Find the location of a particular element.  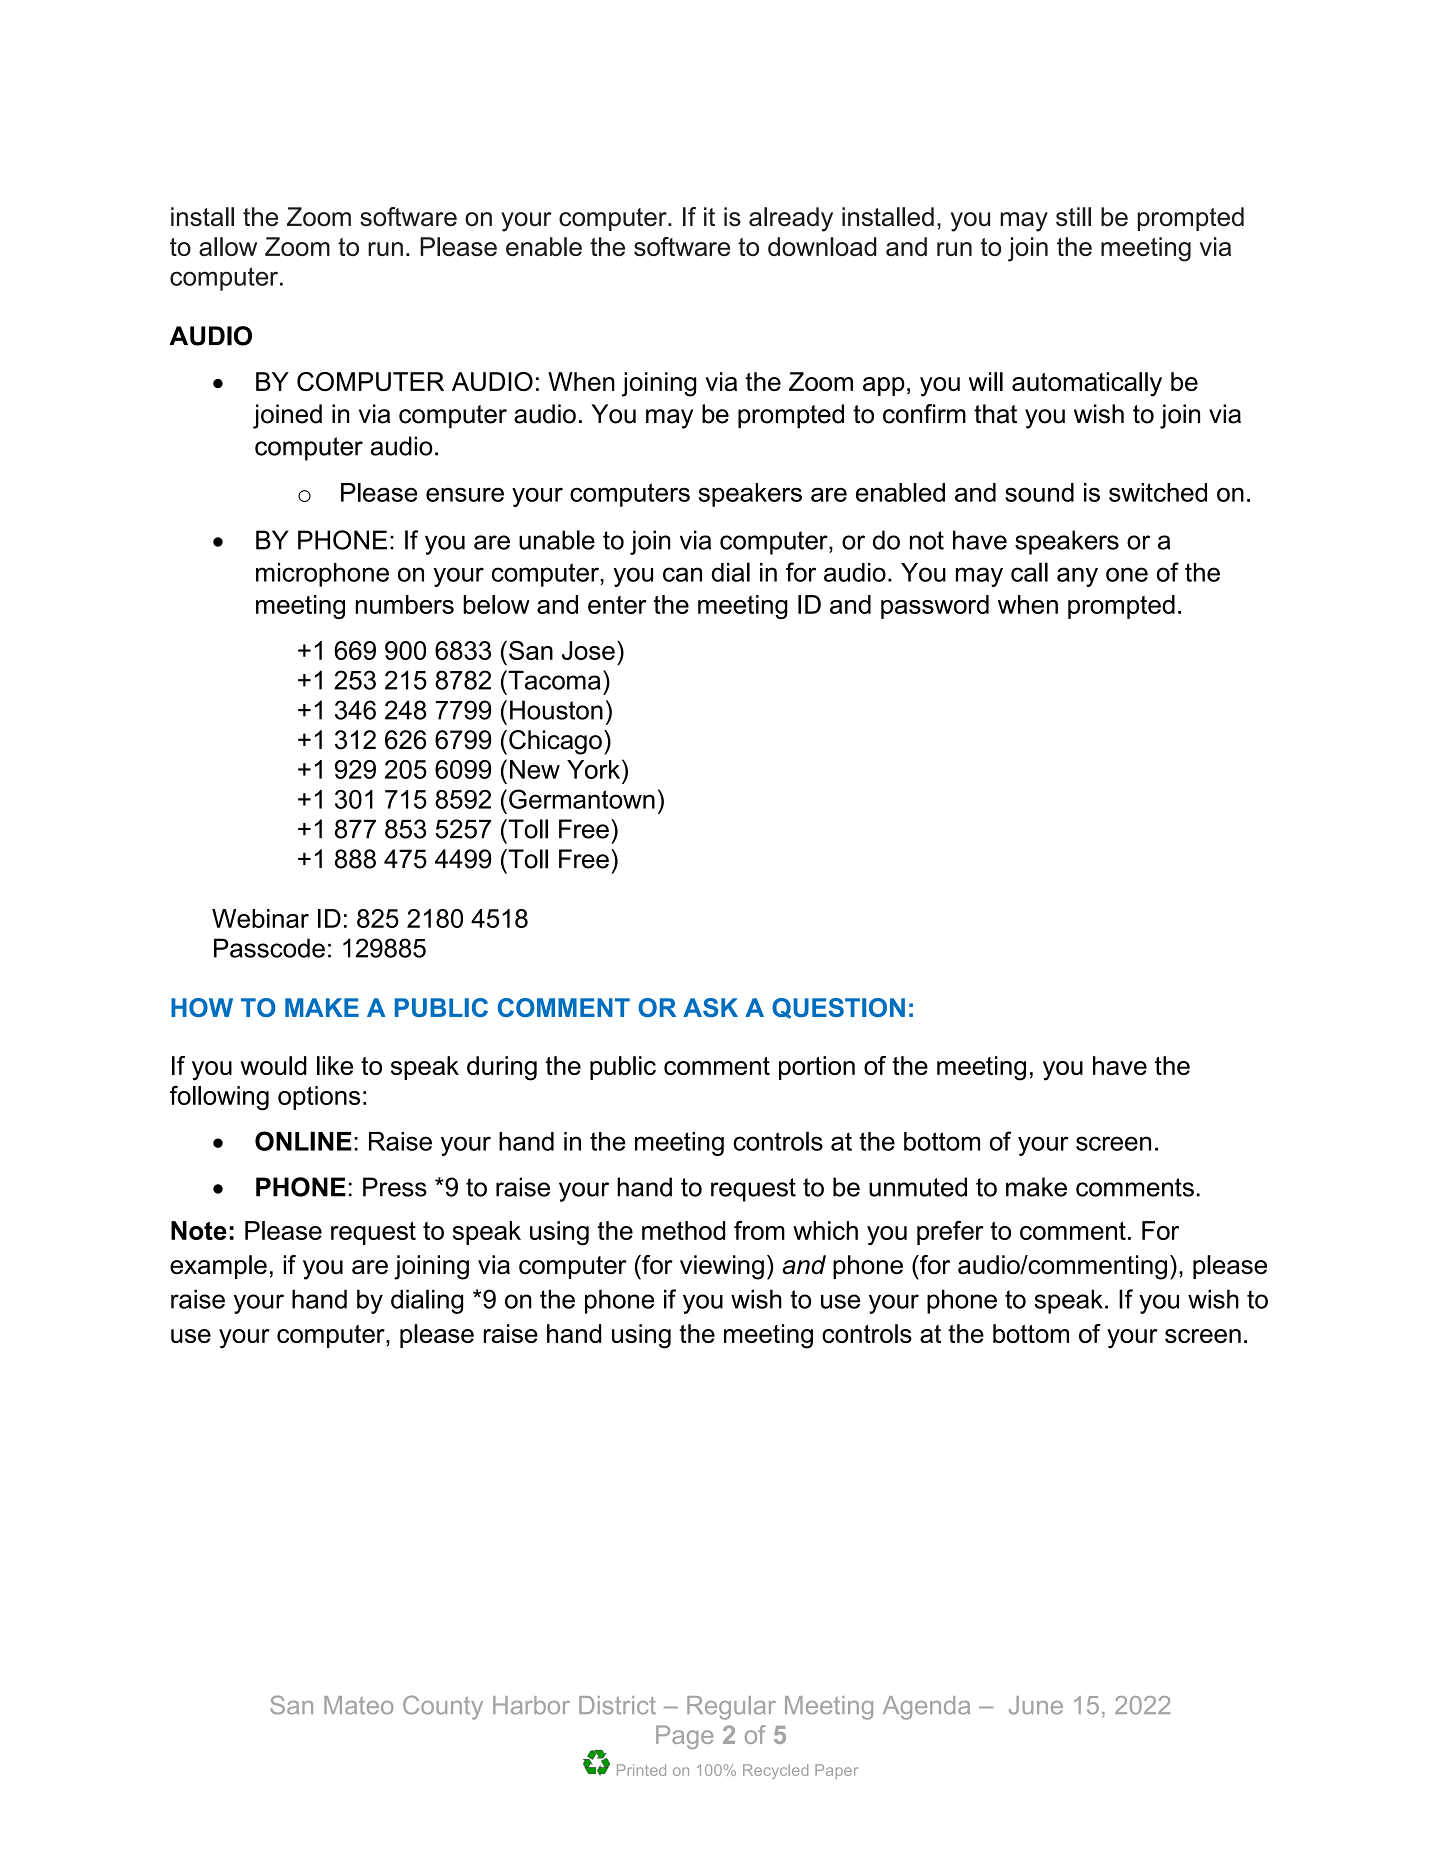

already is located at coordinates (791, 219).
